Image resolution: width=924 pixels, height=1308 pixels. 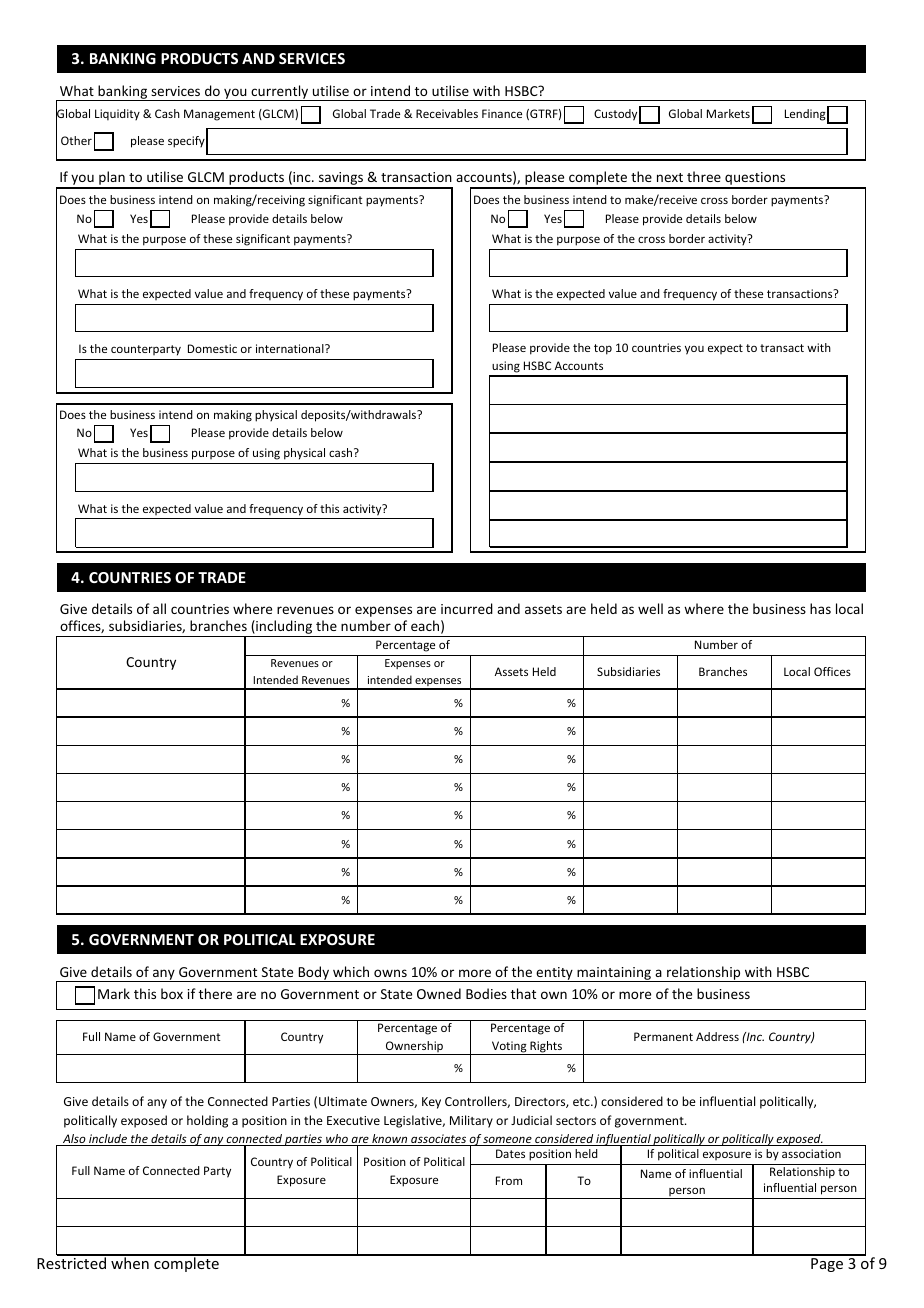 What do you see at coordinates (811, 1153) in the image?
I see `association` at bounding box center [811, 1153].
